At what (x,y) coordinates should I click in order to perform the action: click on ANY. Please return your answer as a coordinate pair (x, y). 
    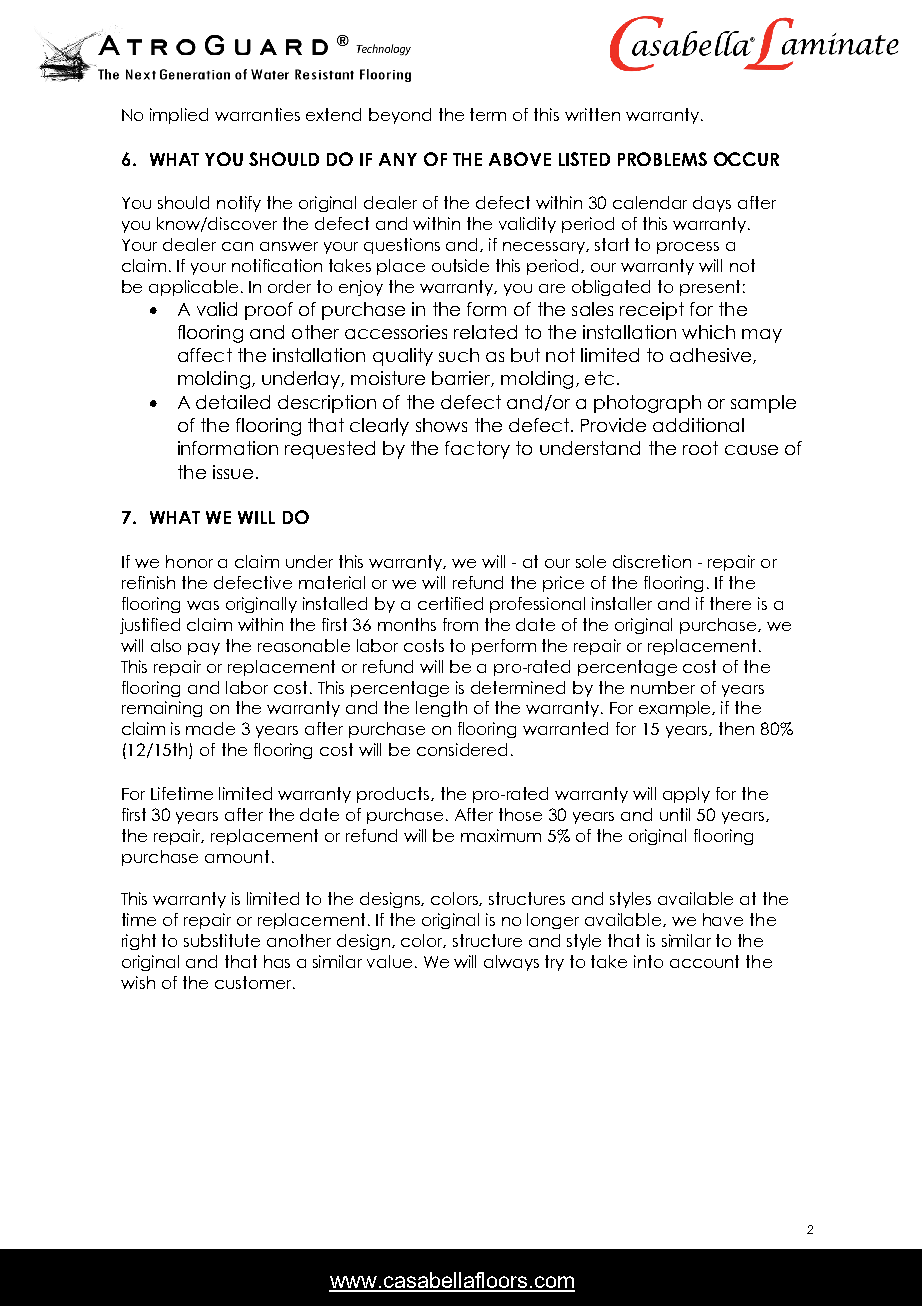
    Looking at the image, I should click on (398, 159).
